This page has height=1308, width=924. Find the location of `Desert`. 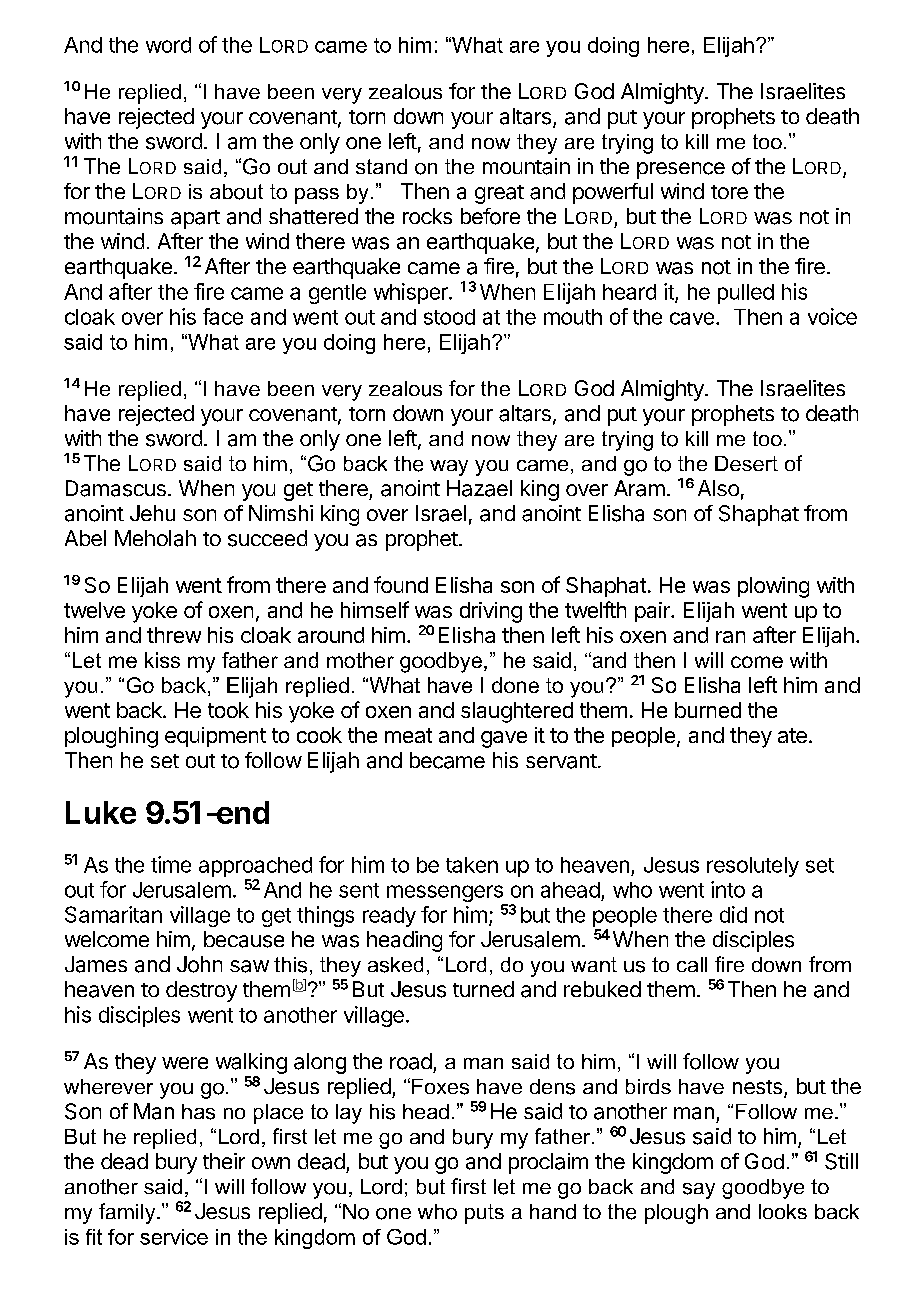

Desert is located at coordinates (746, 463).
